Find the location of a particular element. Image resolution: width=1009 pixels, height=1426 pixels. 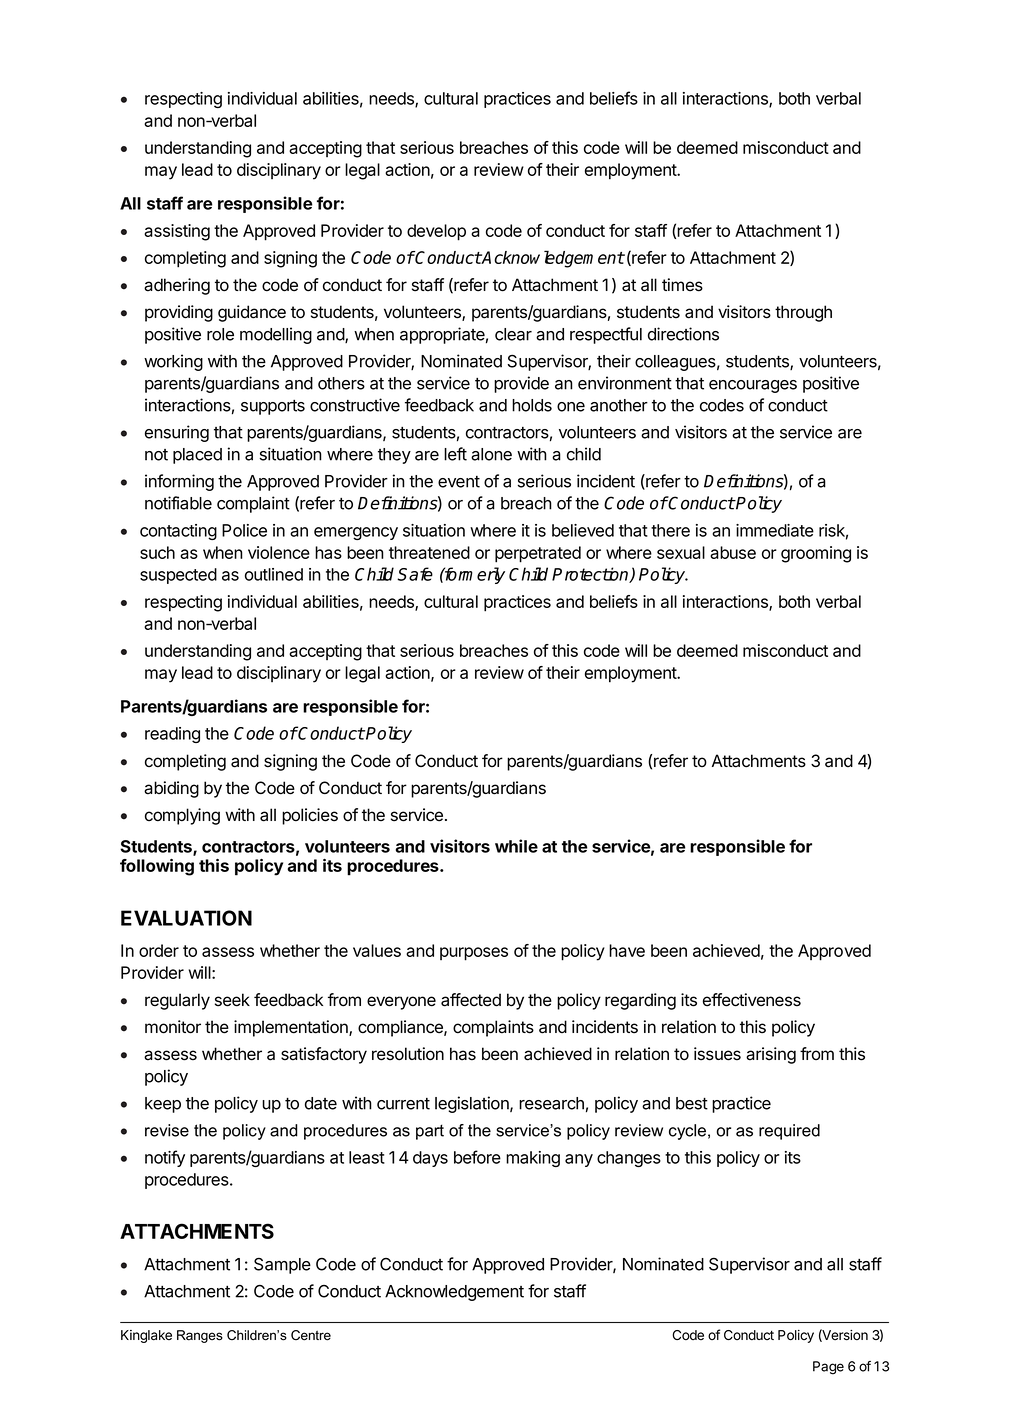

Ranges is located at coordinates (200, 1336).
